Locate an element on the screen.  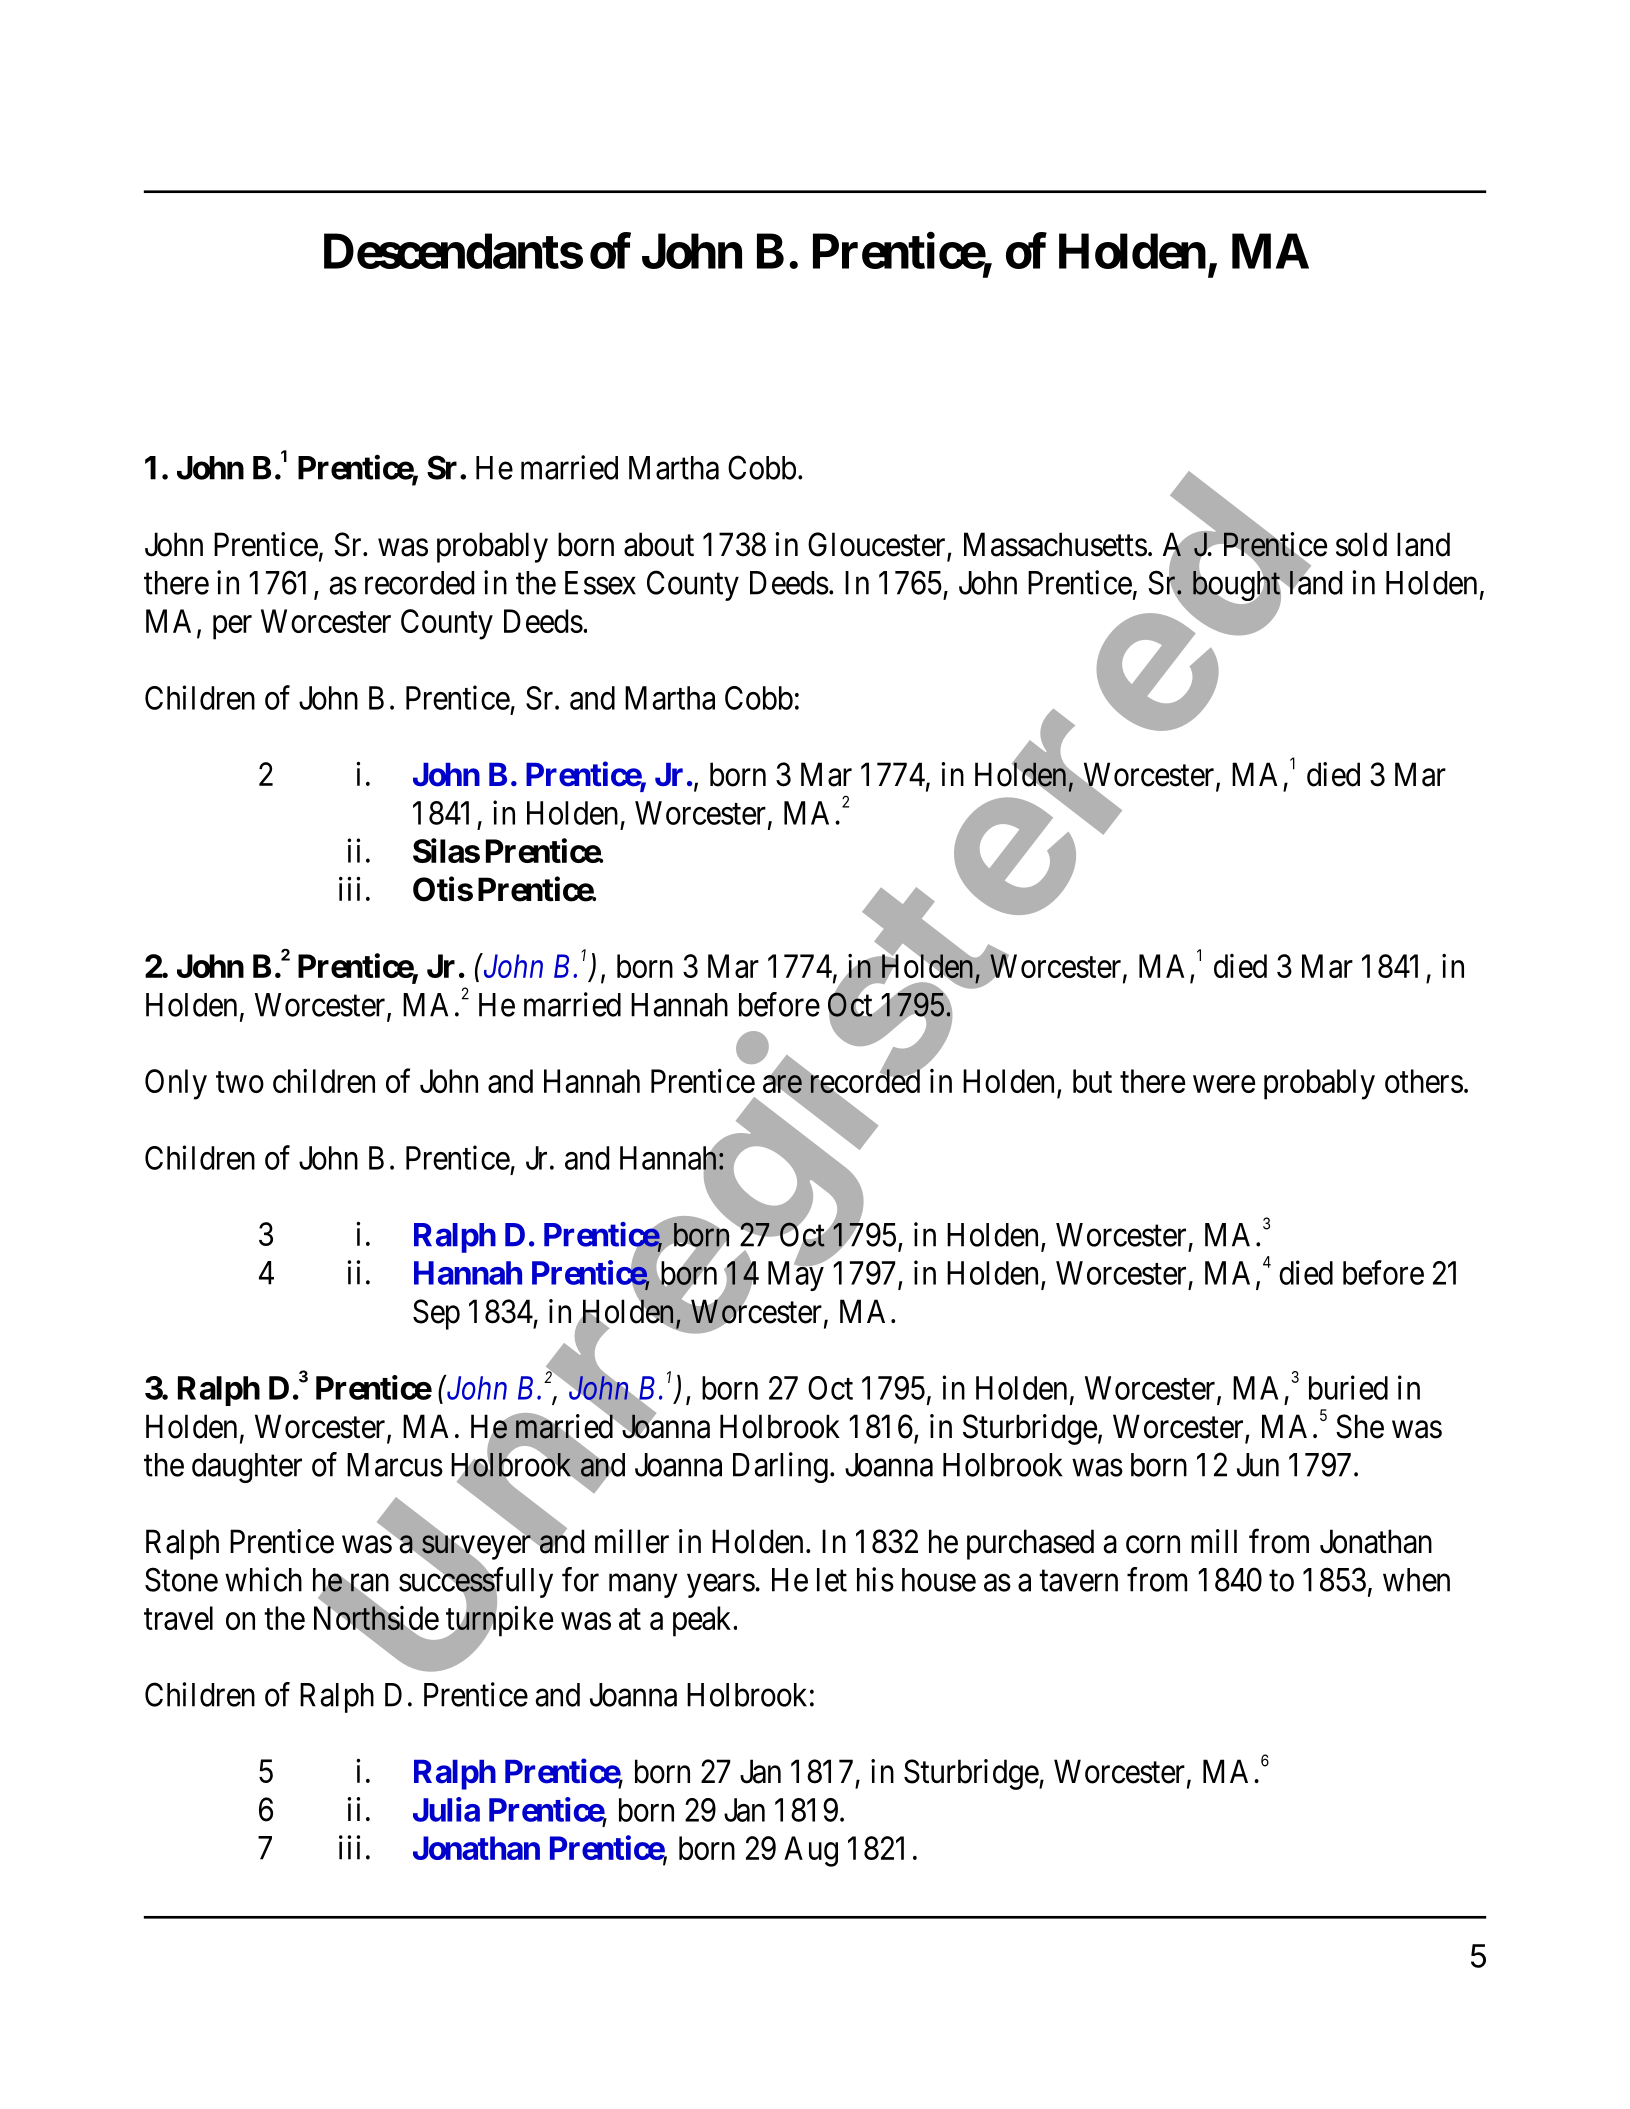
peak is located at coordinates (703, 1621).
